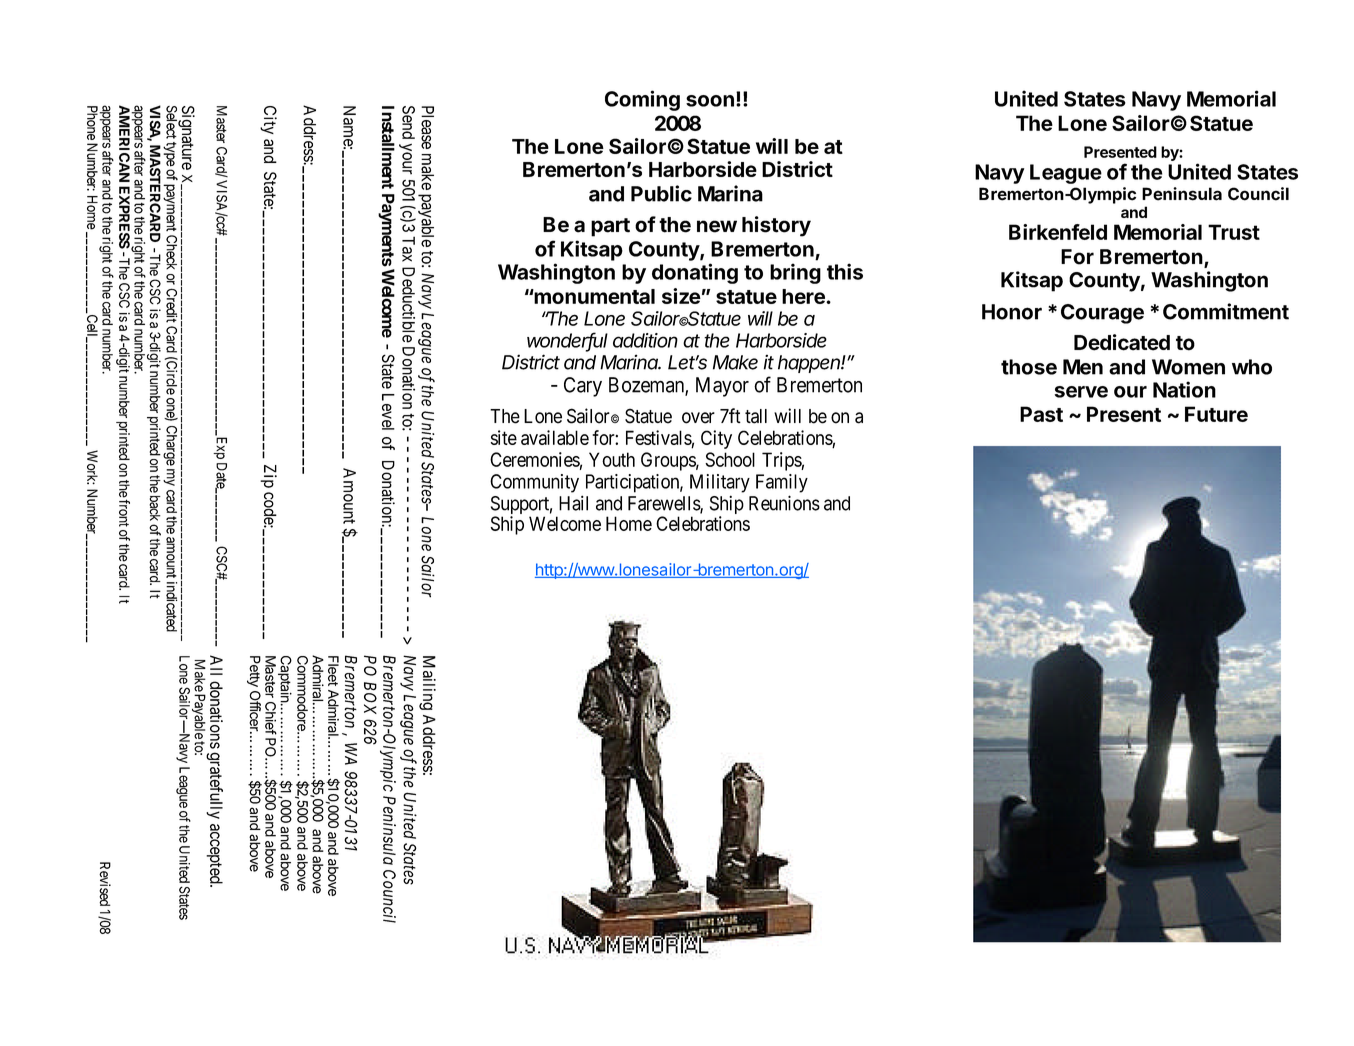  Describe the element at coordinates (573, 503) in the page. I see `Hail` at that location.
